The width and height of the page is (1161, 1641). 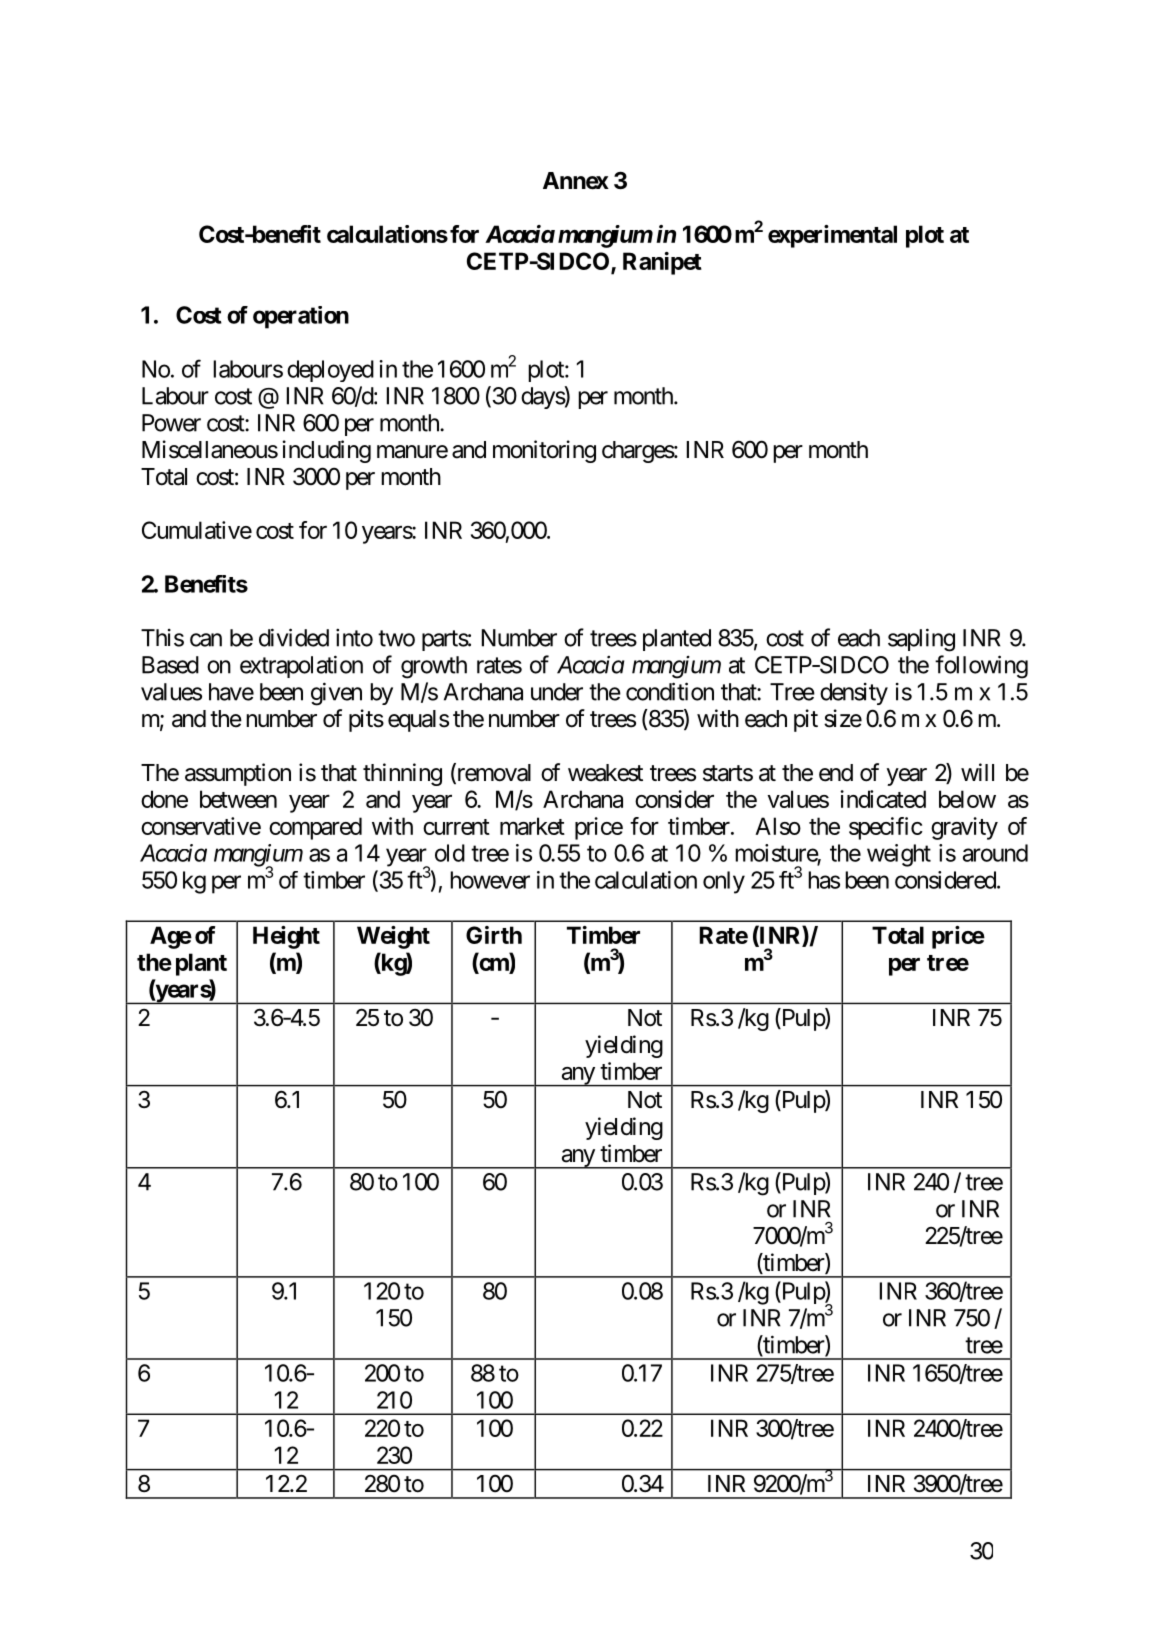 I want to click on Cumulative, so click(x=197, y=530).
